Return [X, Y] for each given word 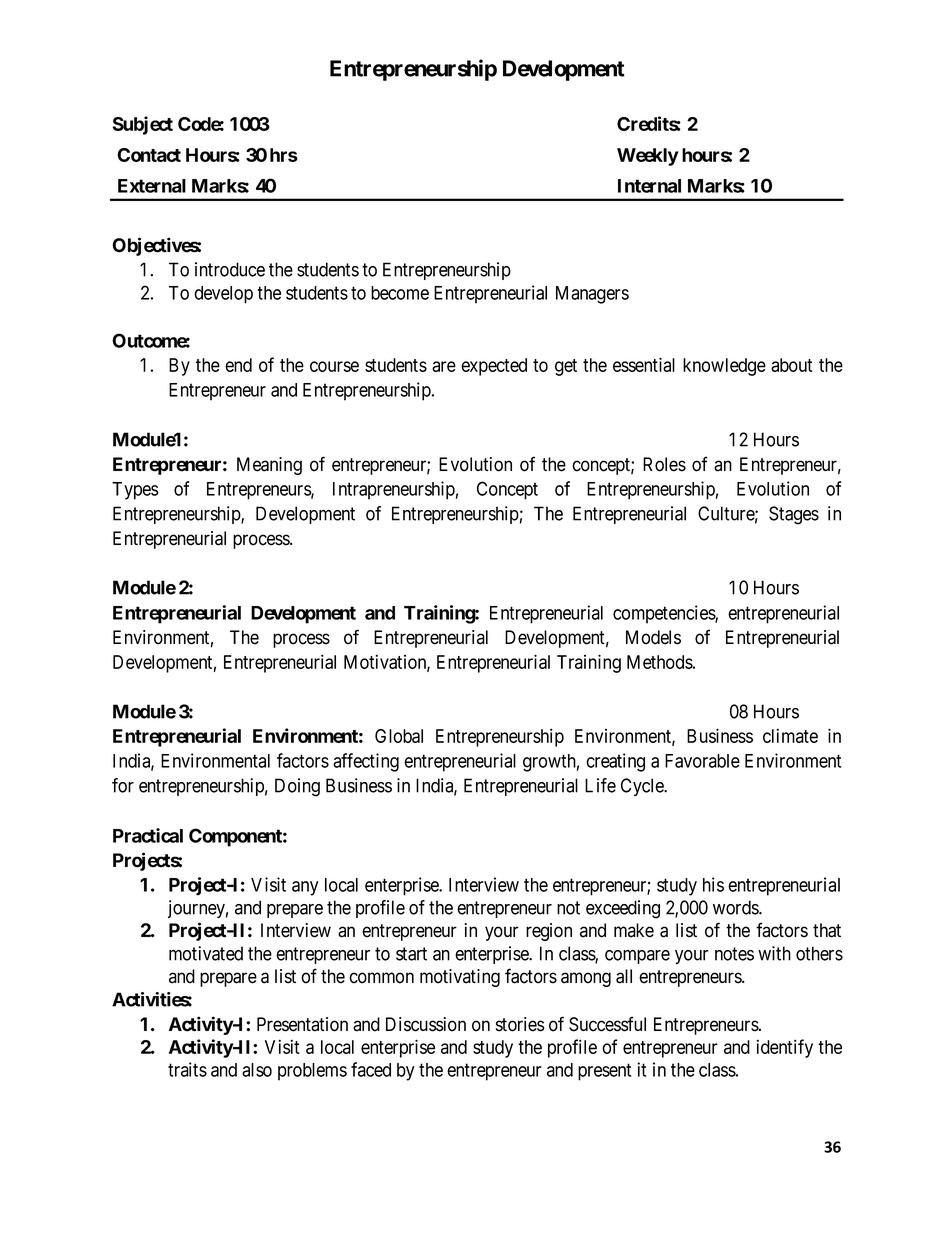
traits [187, 1069]
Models [653, 637]
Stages [794, 515]
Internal [649, 186]
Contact [149, 155]
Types [135, 491]
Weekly [648, 157]
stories [520, 1024]
